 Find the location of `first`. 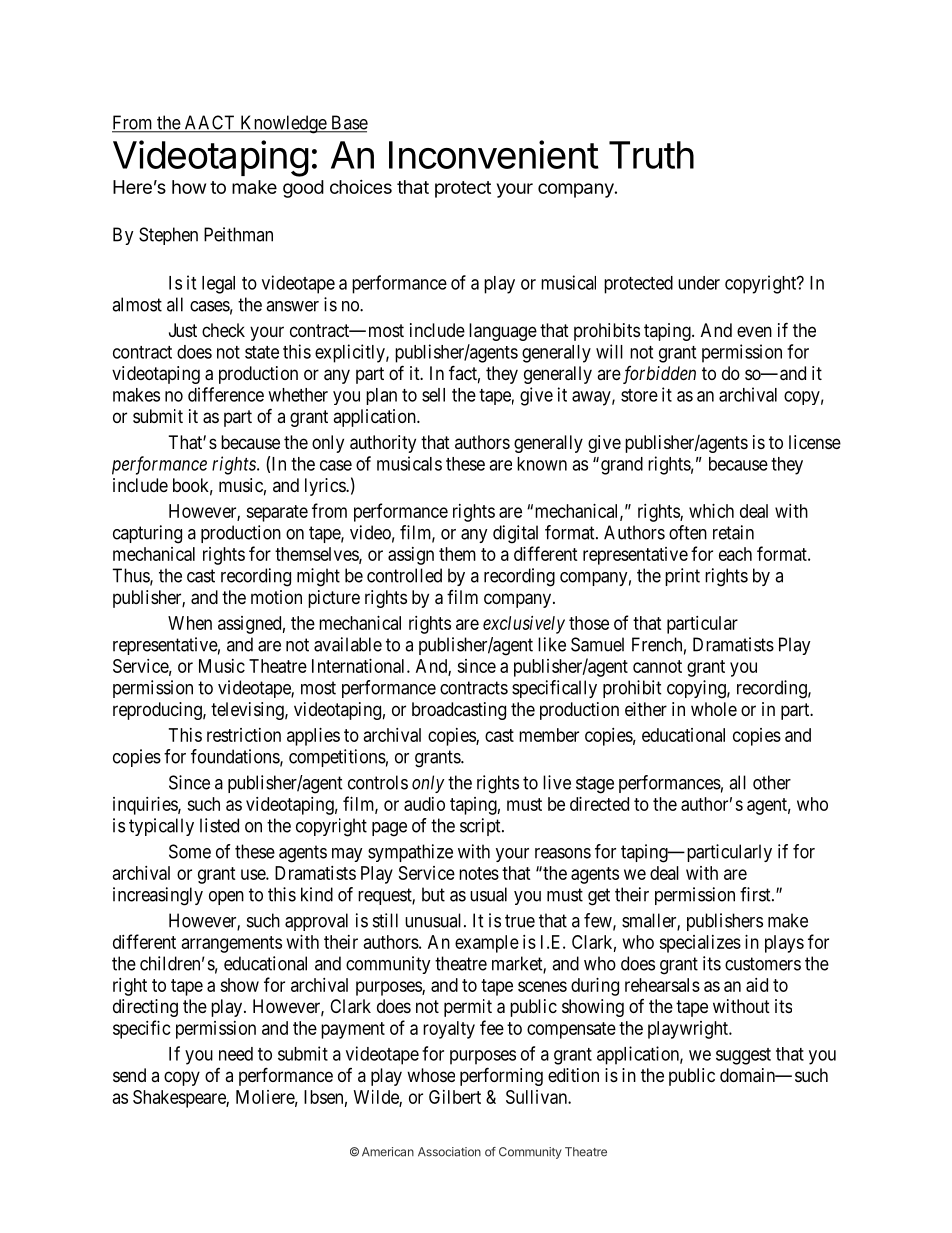

first is located at coordinates (756, 894).
